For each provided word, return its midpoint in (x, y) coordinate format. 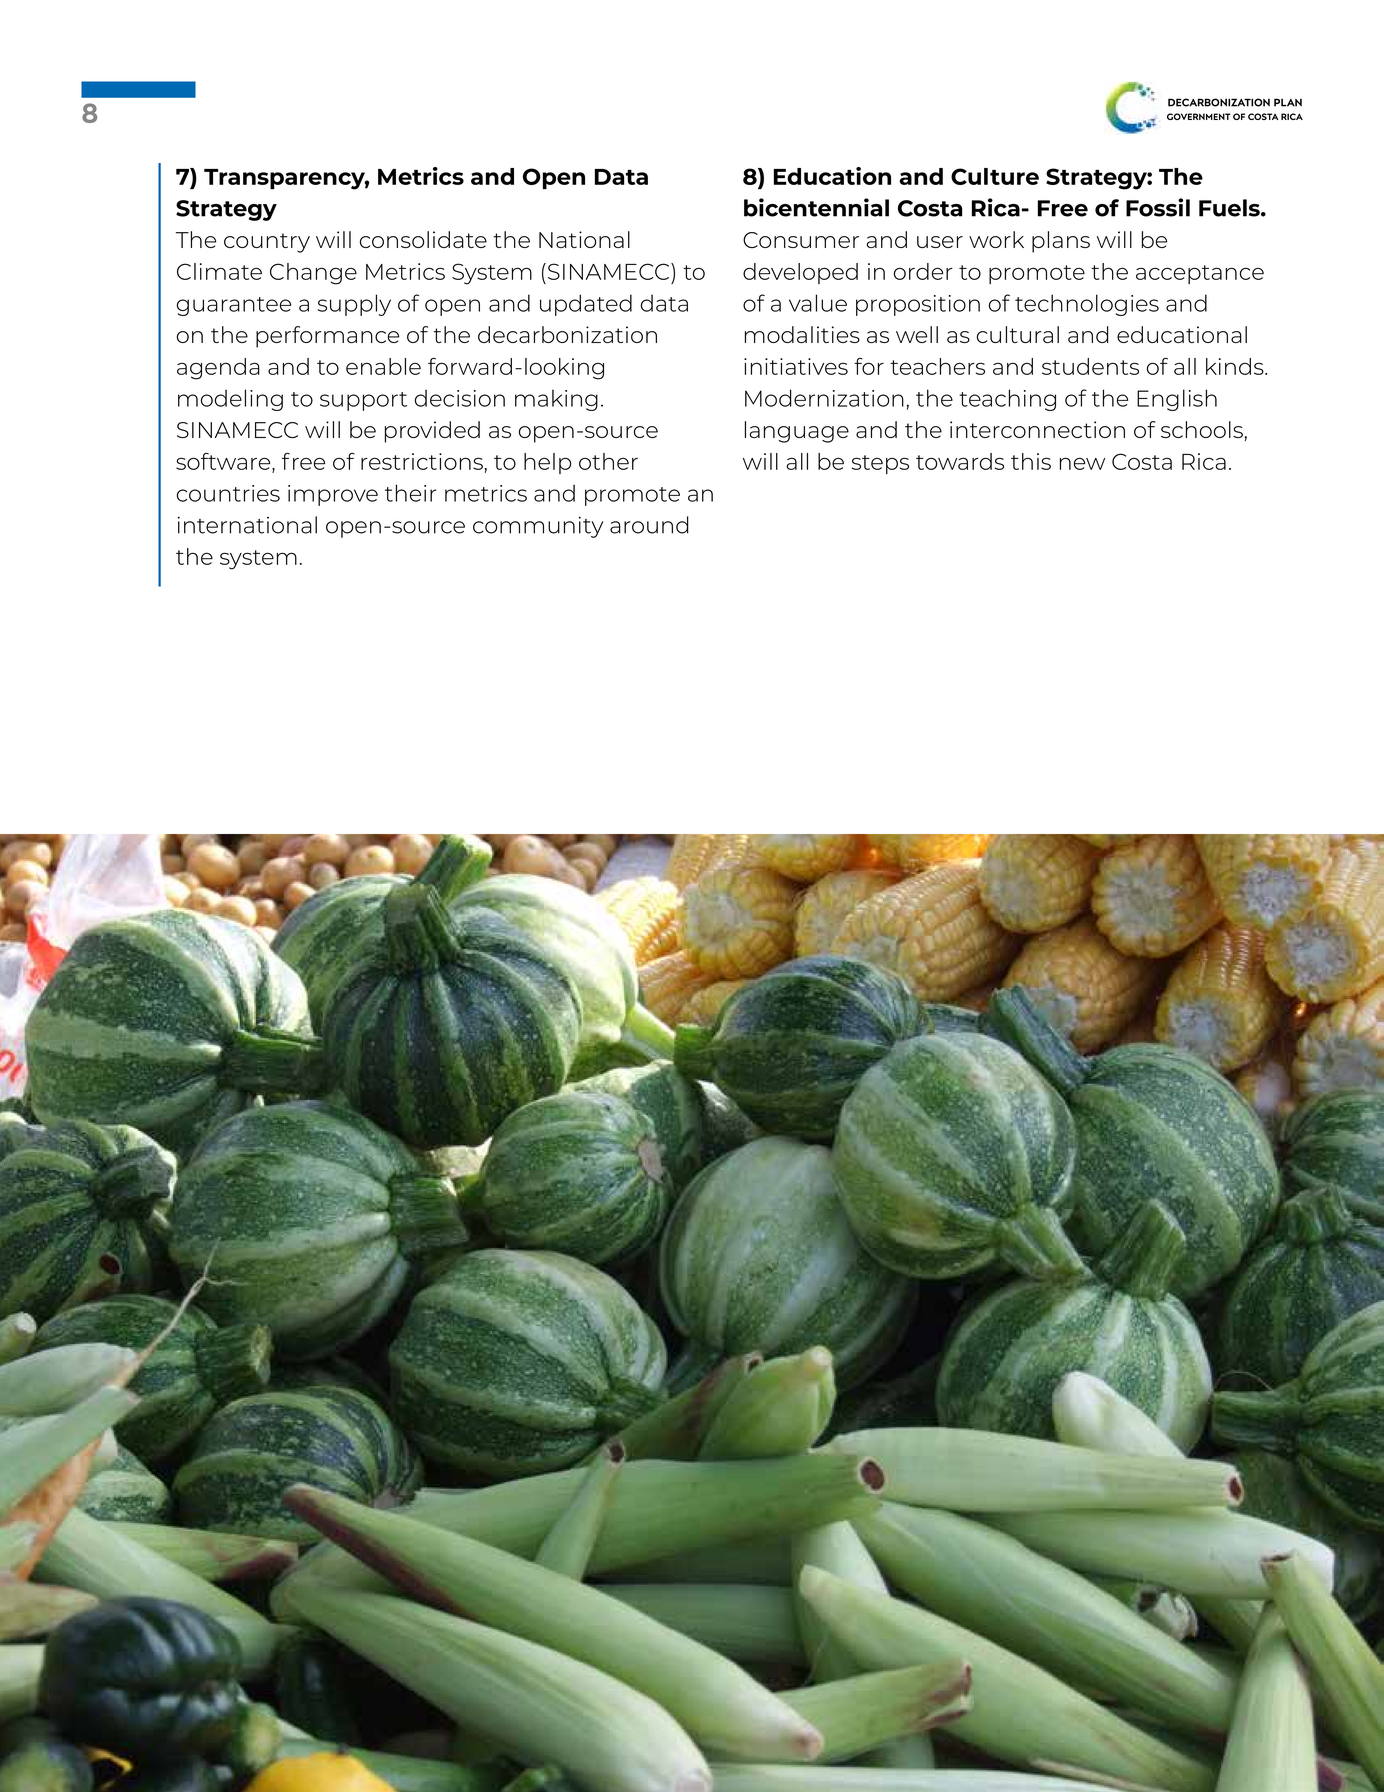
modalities (802, 334)
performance (327, 337)
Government (1199, 116)
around (649, 525)
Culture (995, 176)
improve (333, 495)
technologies (1087, 305)
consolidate (423, 239)
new (1082, 463)
